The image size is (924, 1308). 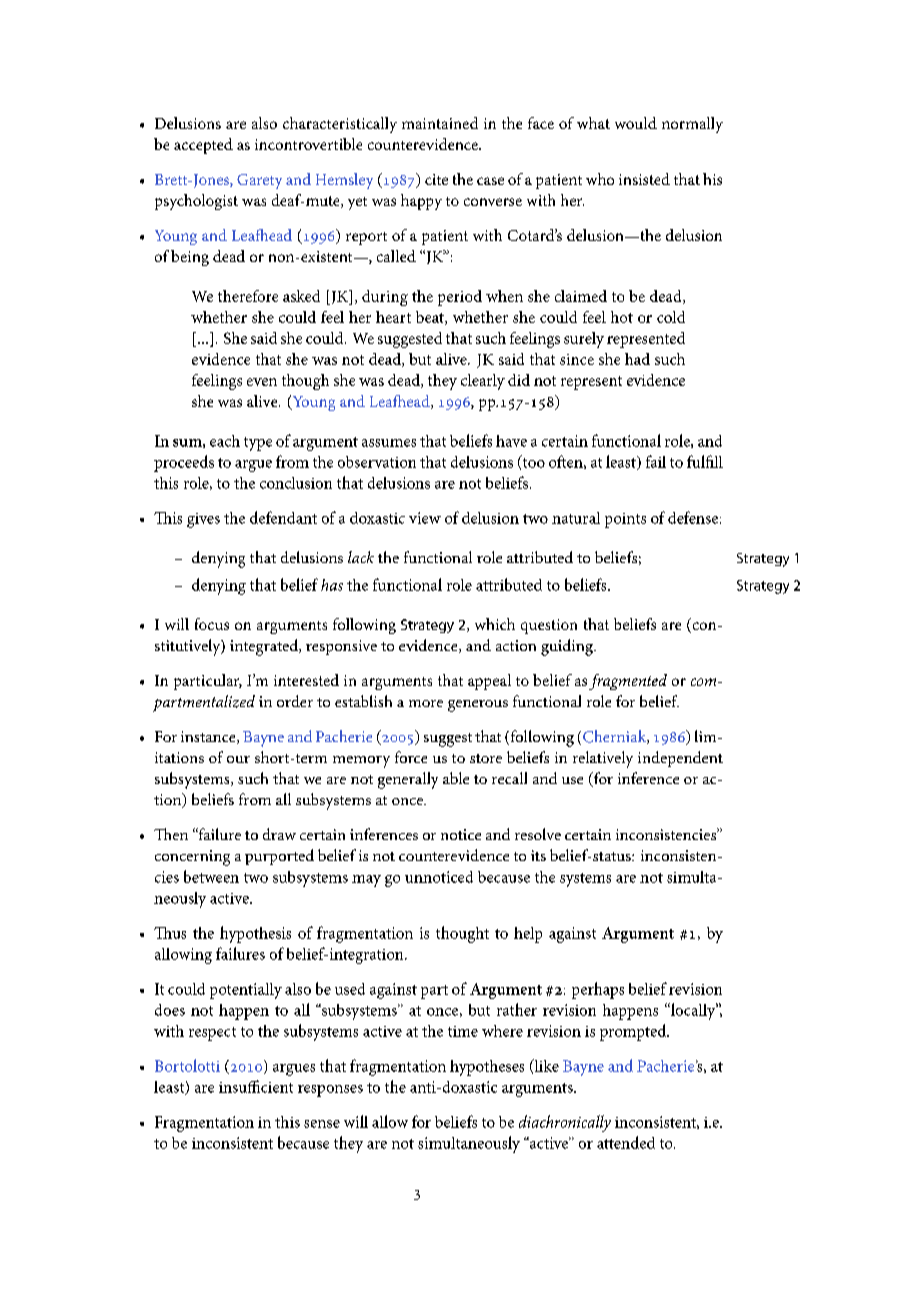 I want to click on insufficient, so click(x=256, y=1086).
